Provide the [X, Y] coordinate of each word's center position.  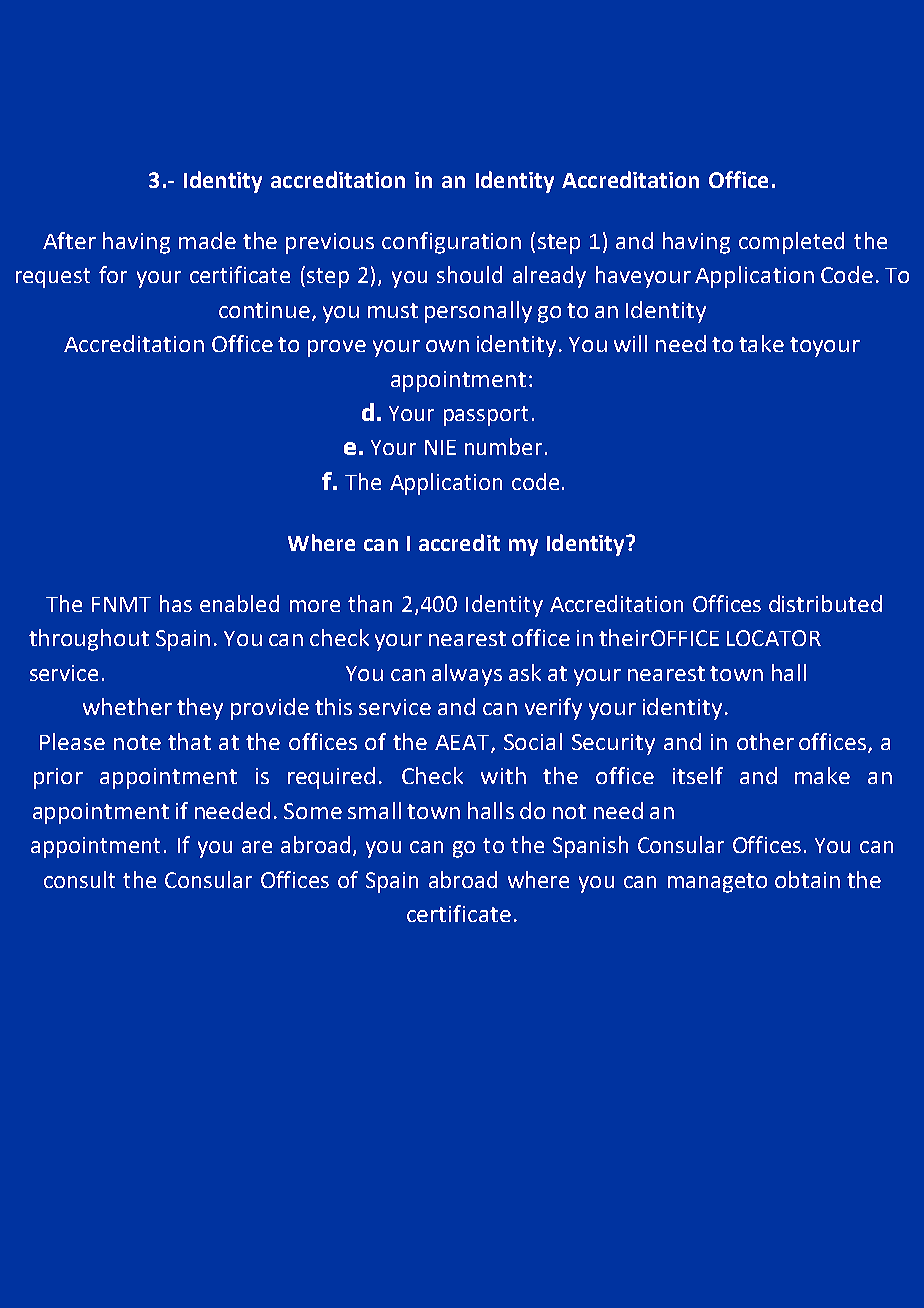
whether [127, 706]
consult [79, 879]
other [765, 741]
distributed [825, 603]
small [374, 810]
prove [337, 348]
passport [486, 416]
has [176, 603]
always [467, 675]
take [761, 343]
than [370, 603]
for [113, 274]
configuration [451, 243]
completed [791, 243]
